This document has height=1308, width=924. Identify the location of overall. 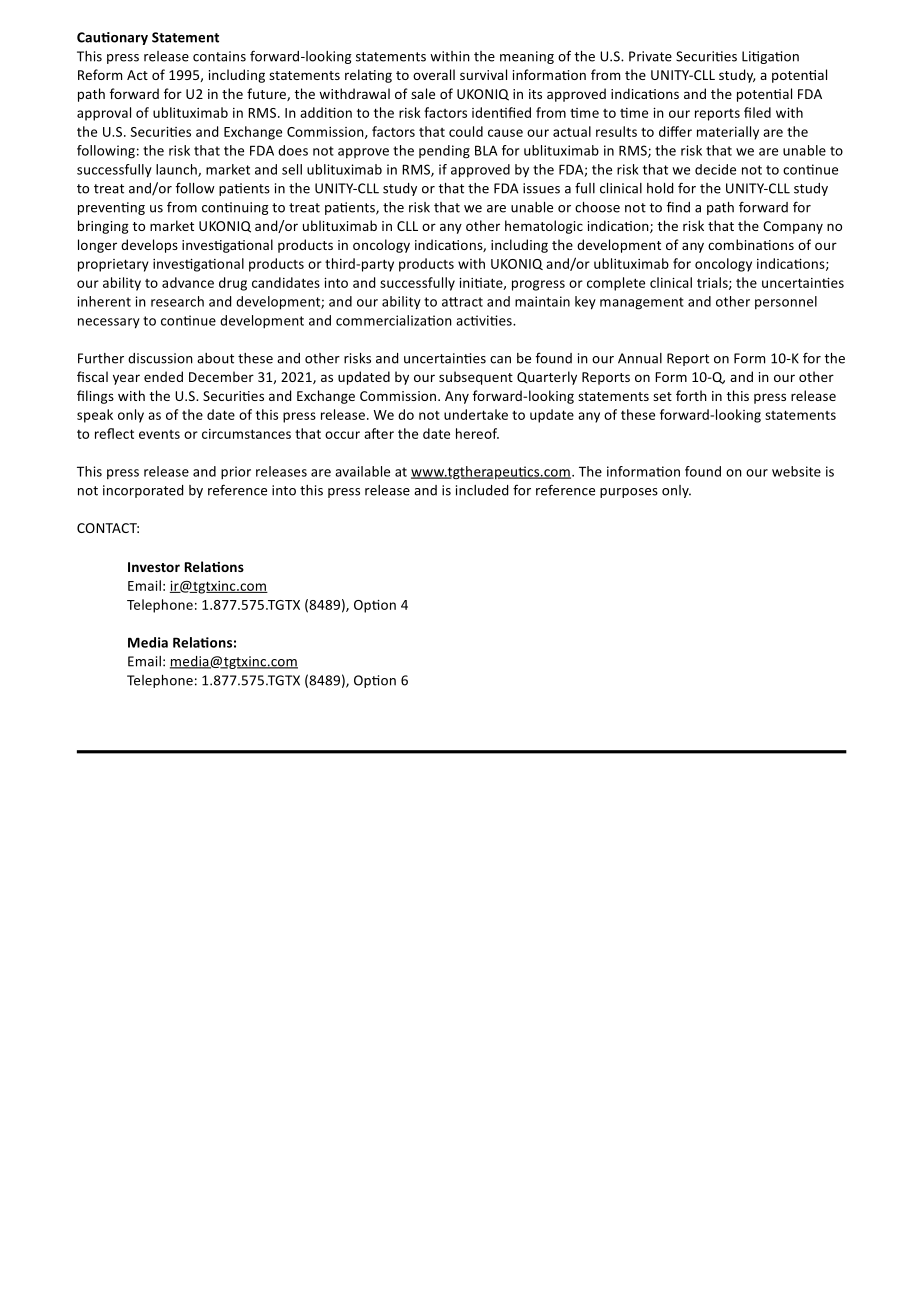
(434, 74).
